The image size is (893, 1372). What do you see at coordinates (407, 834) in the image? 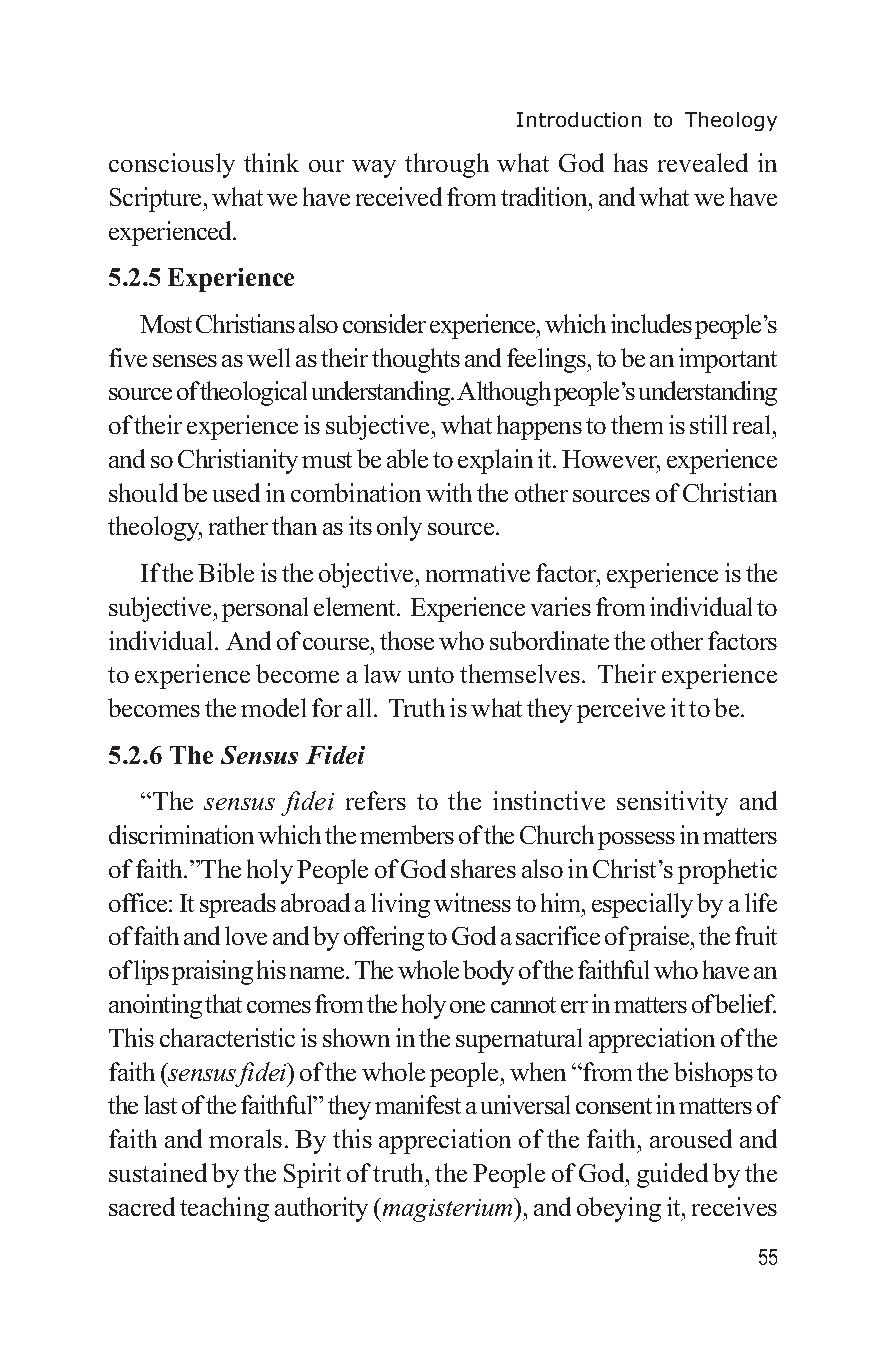
I see `members` at bounding box center [407, 834].
